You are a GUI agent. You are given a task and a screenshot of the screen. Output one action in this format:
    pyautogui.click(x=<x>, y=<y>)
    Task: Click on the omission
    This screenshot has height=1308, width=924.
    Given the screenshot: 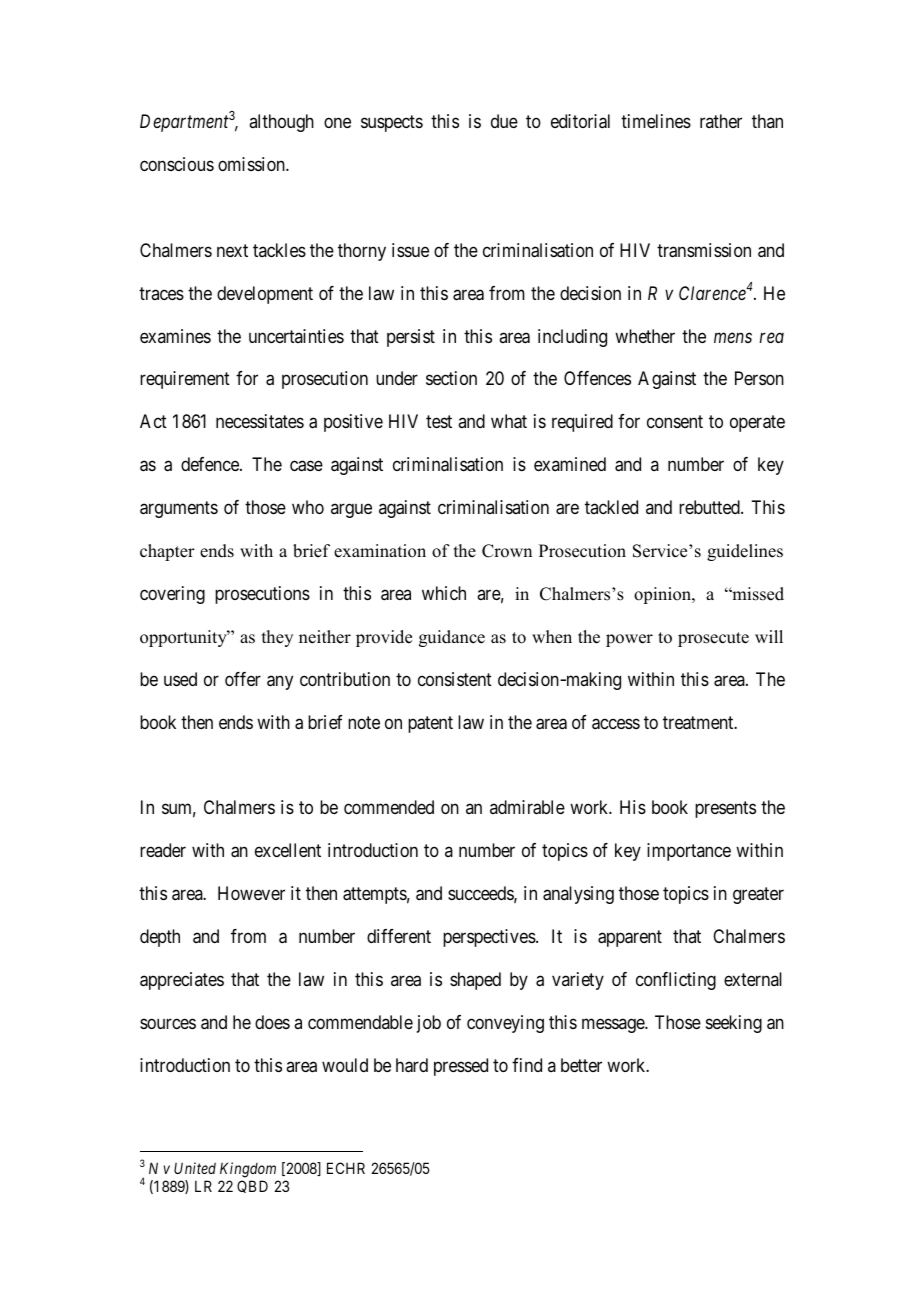 What is the action you would take?
    pyautogui.click(x=252, y=164)
